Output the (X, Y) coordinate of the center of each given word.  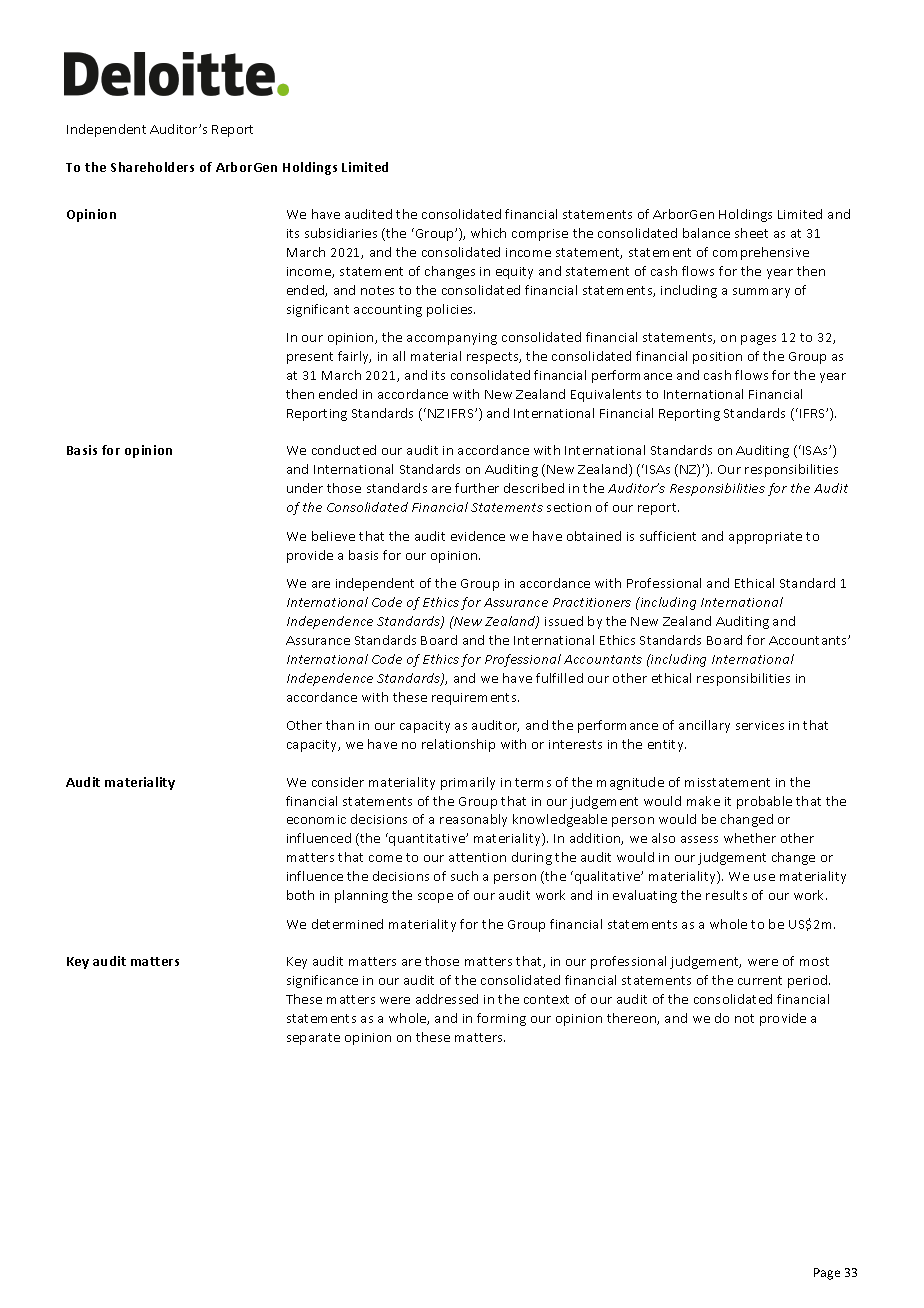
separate (313, 1039)
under (305, 488)
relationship (458, 745)
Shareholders (152, 167)
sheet (751, 233)
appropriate (765, 538)
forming (501, 1019)
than (340, 725)
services (760, 725)
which (488, 233)
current (760, 980)
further (477, 488)
